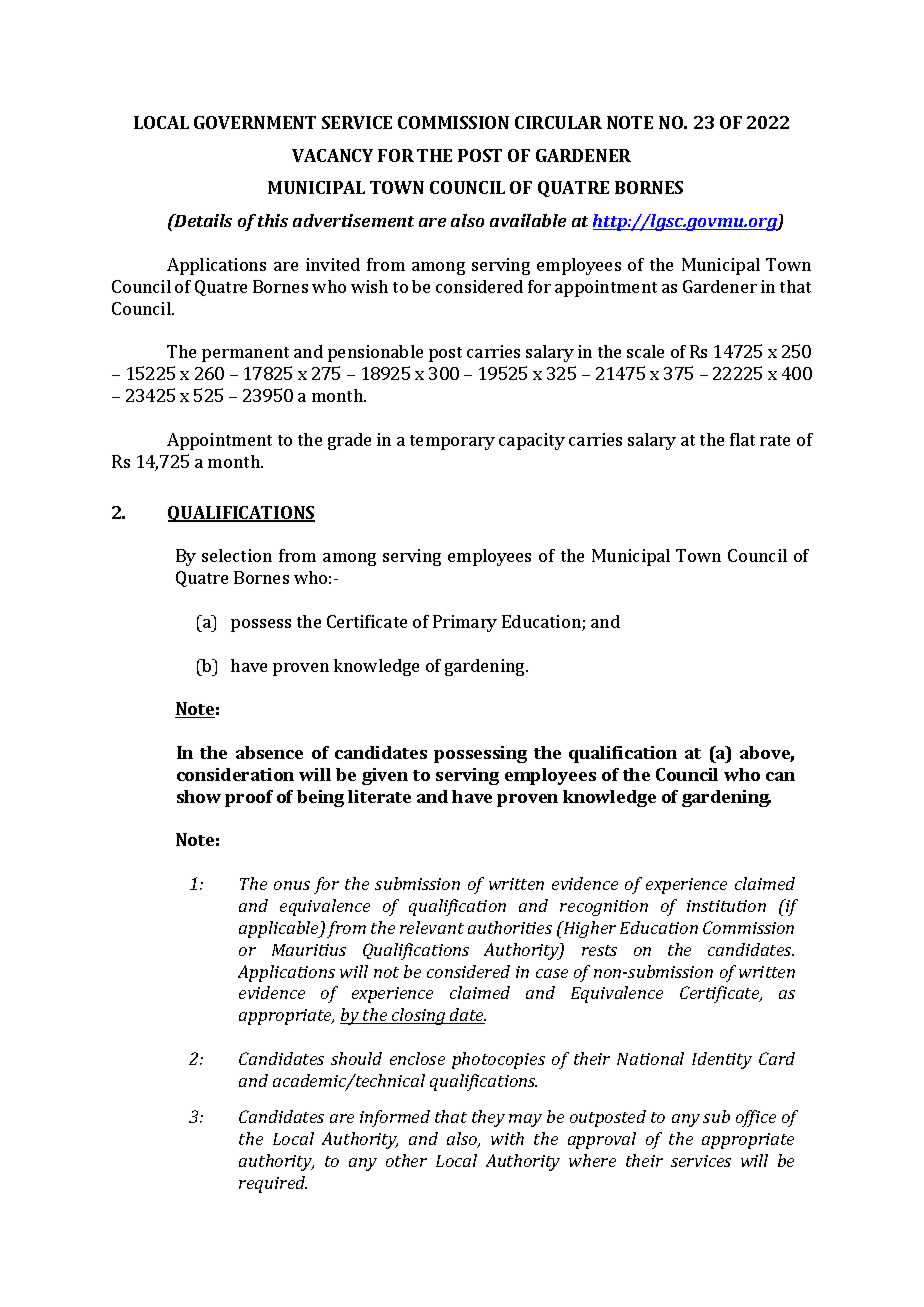 The width and height of the screenshot is (924, 1307). What do you see at coordinates (742, 439) in the screenshot?
I see `flat` at bounding box center [742, 439].
